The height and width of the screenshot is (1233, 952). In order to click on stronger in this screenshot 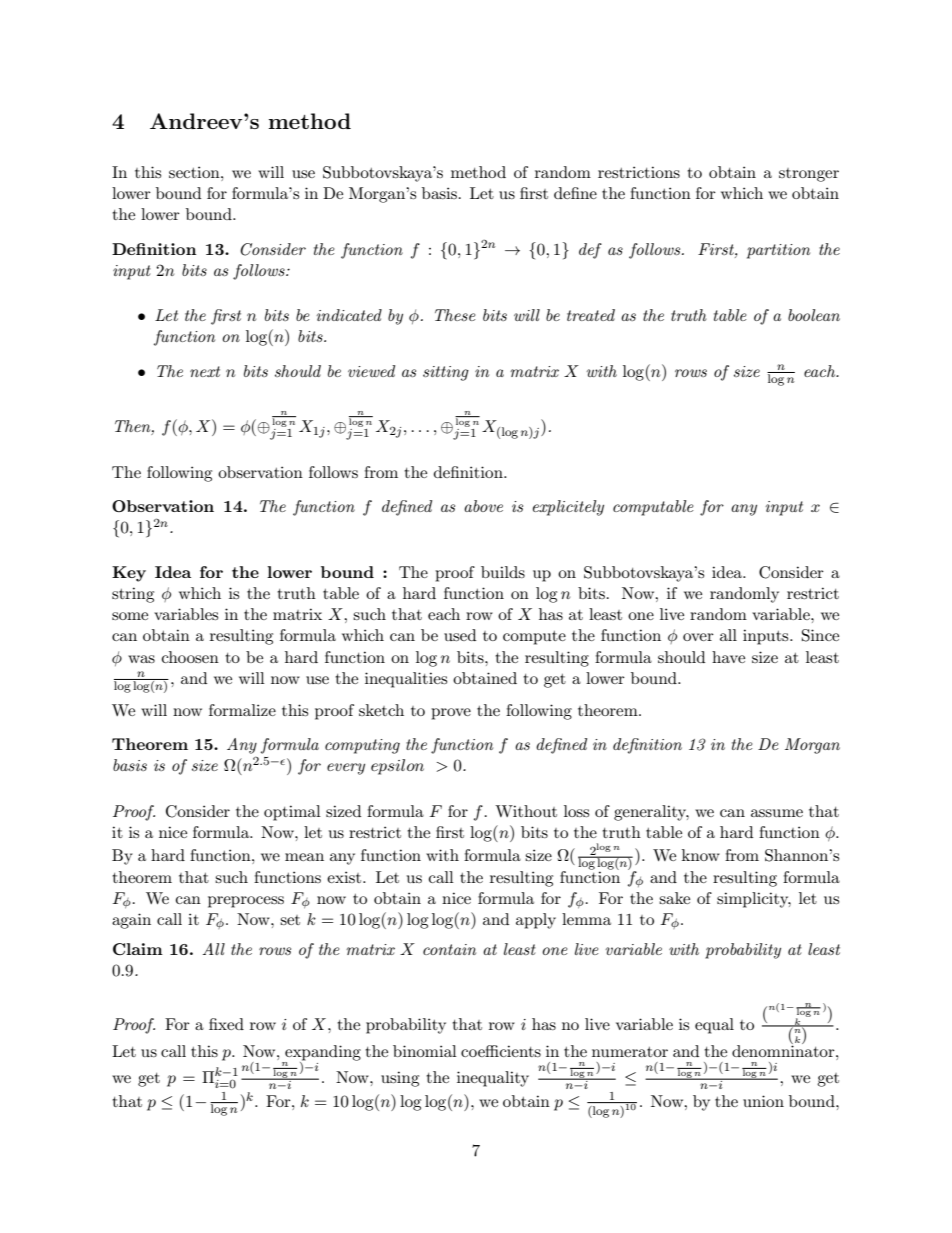, I will do `click(809, 175)`.
